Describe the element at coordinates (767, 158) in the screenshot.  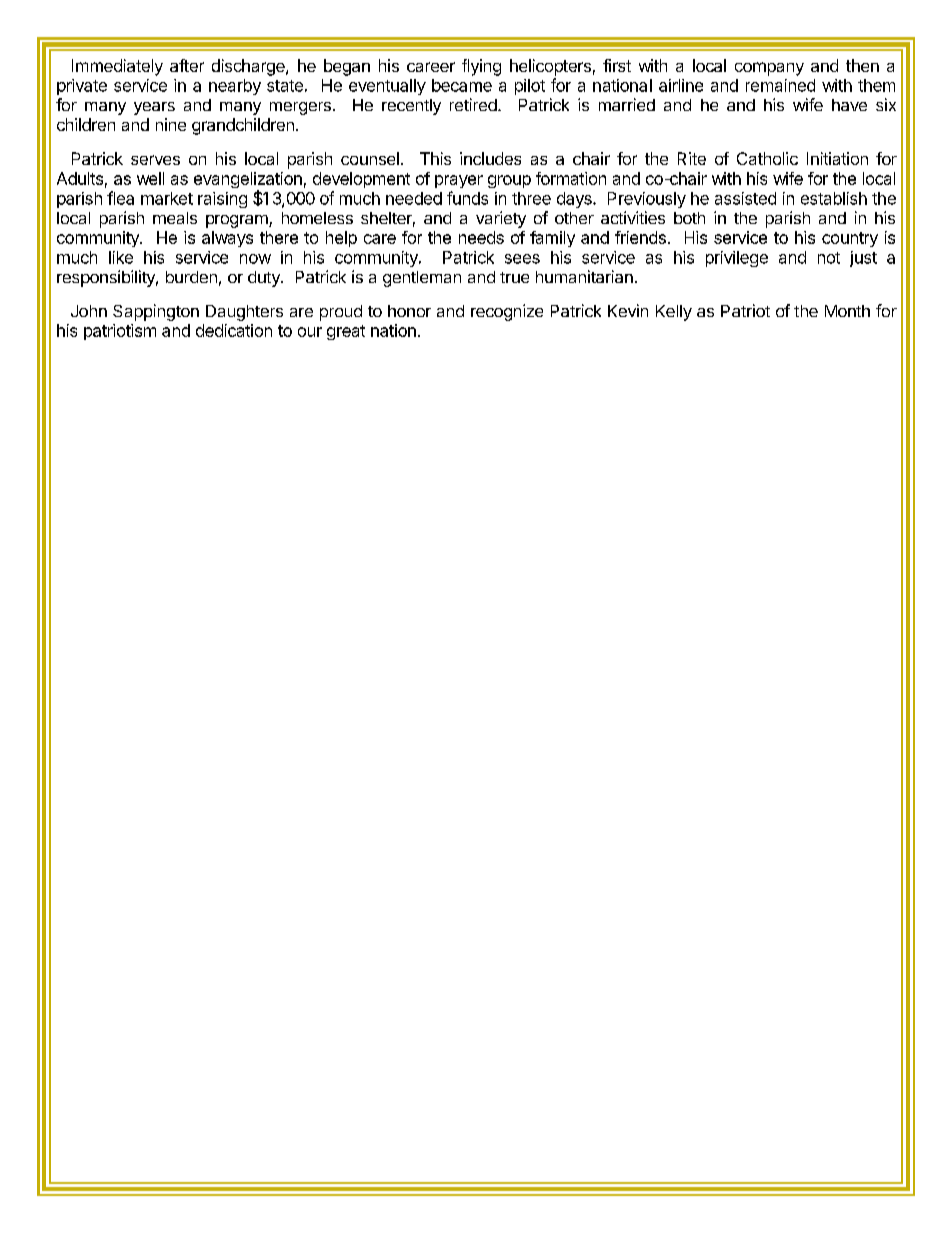
I see `Catholic` at that location.
